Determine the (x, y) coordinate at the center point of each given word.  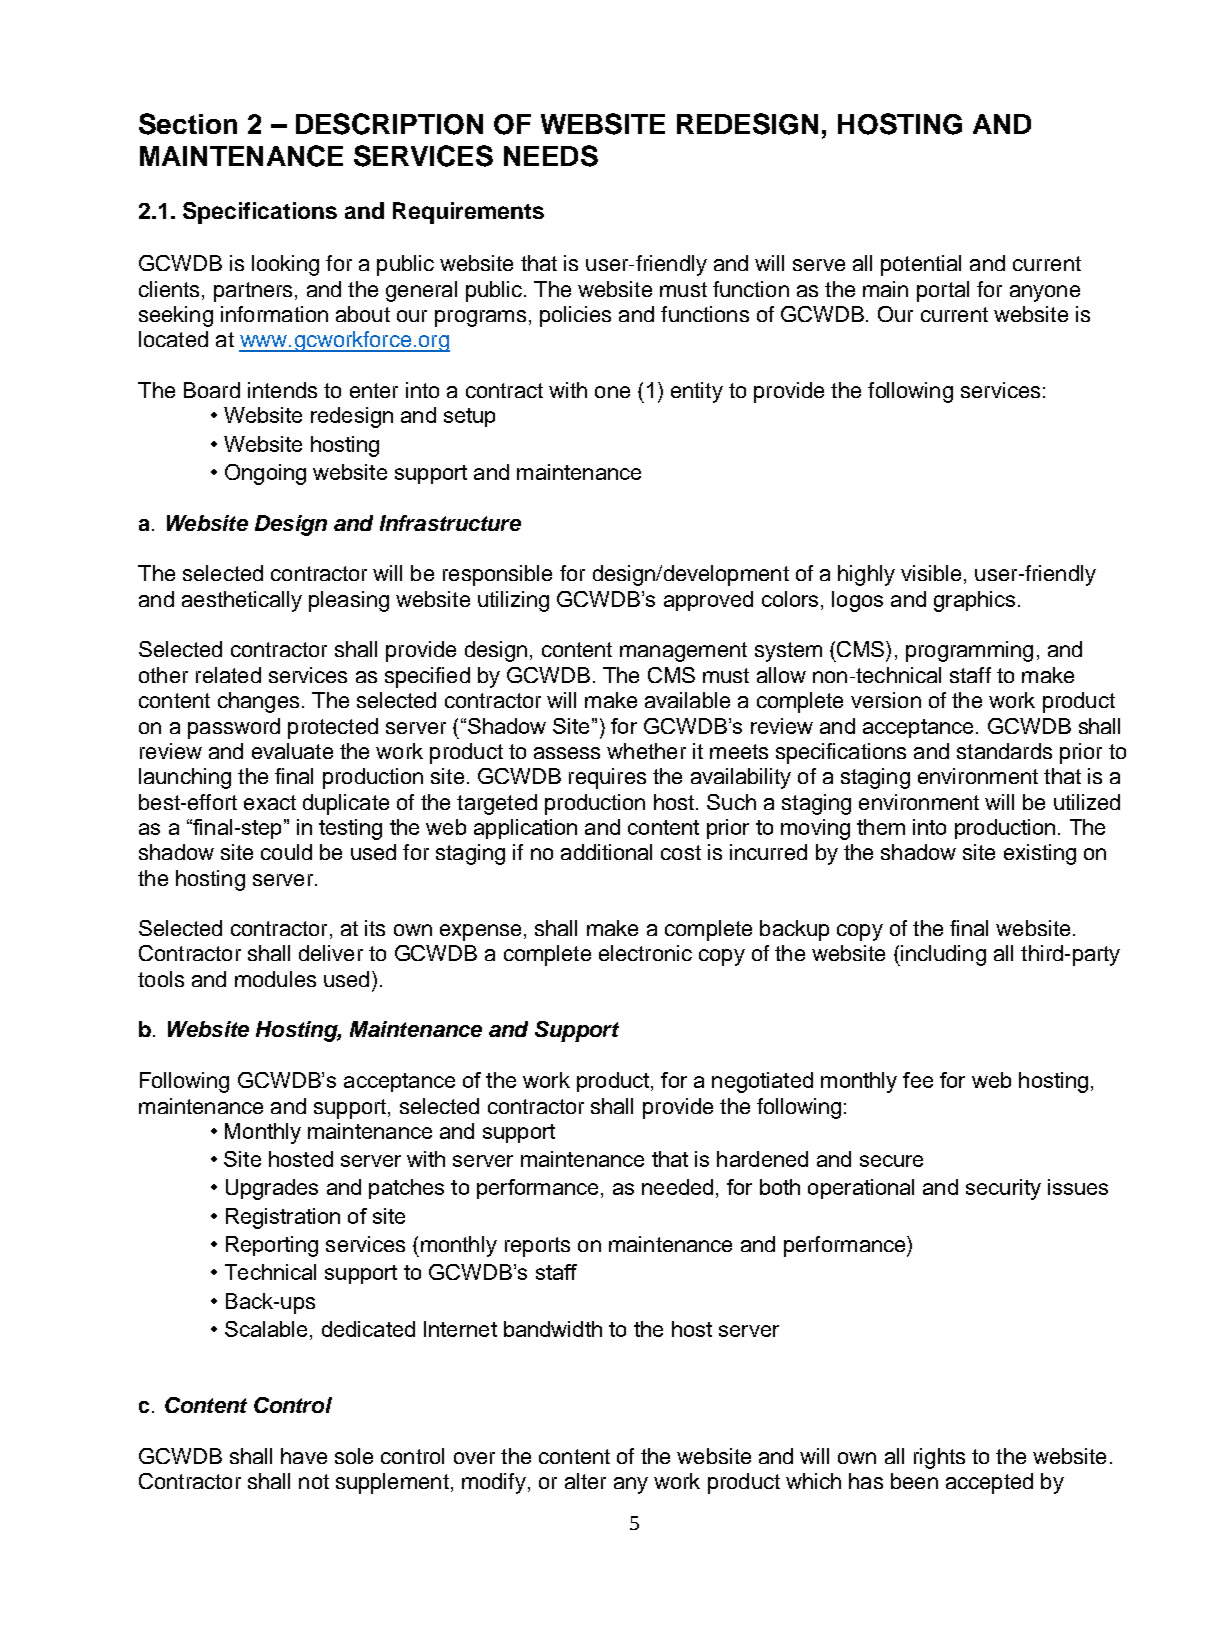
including (942, 955)
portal (943, 291)
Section (188, 124)
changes (258, 702)
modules (275, 979)
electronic (645, 953)
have (304, 1456)
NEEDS (551, 156)
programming (969, 651)
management (683, 652)
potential (921, 265)
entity (697, 392)
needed (677, 1187)
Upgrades (272, 1189)
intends (282, 390)
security (1003, 1189)
